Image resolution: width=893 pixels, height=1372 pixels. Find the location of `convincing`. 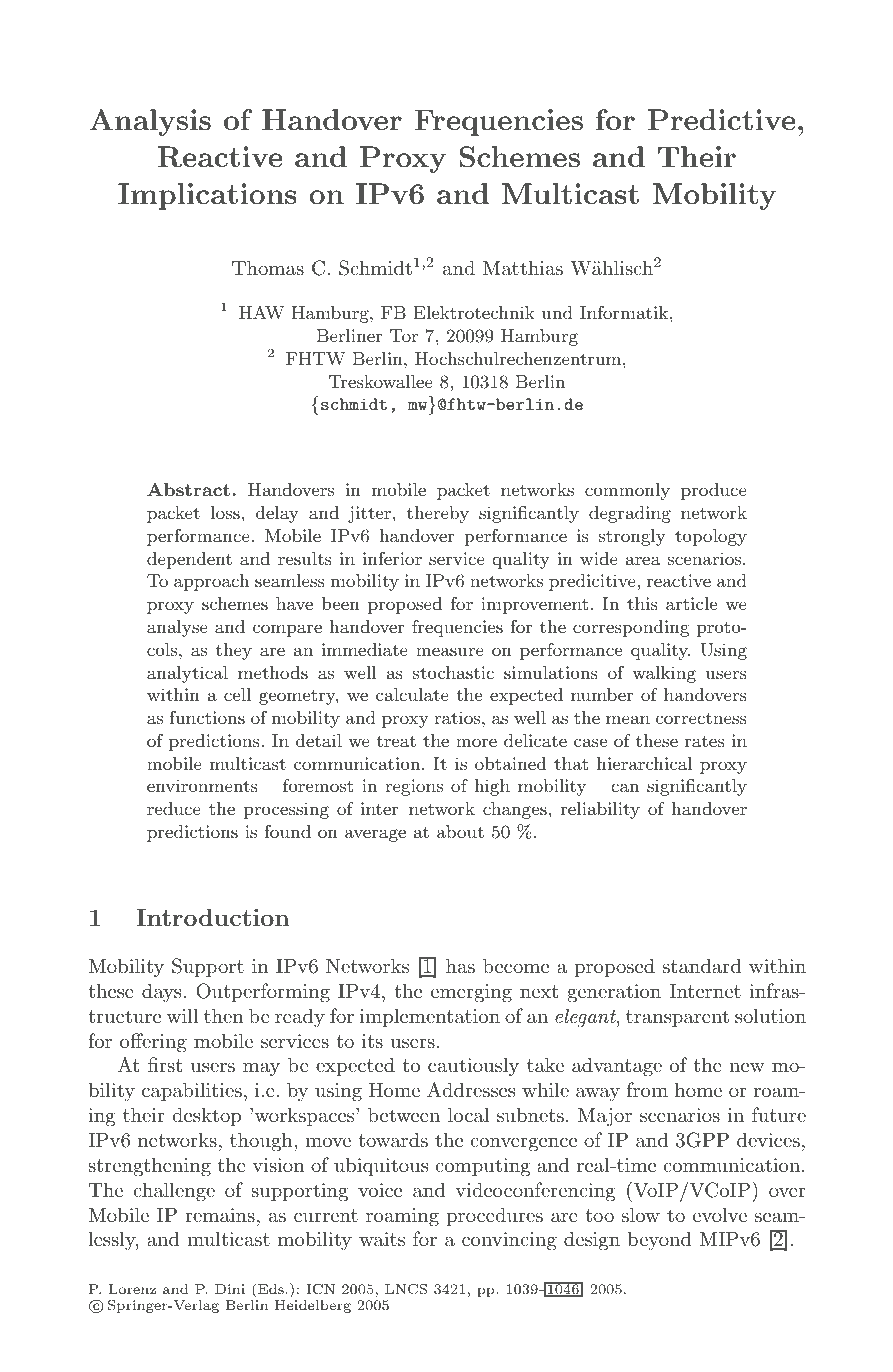

convincing is located at coordinates (509, 1241).
